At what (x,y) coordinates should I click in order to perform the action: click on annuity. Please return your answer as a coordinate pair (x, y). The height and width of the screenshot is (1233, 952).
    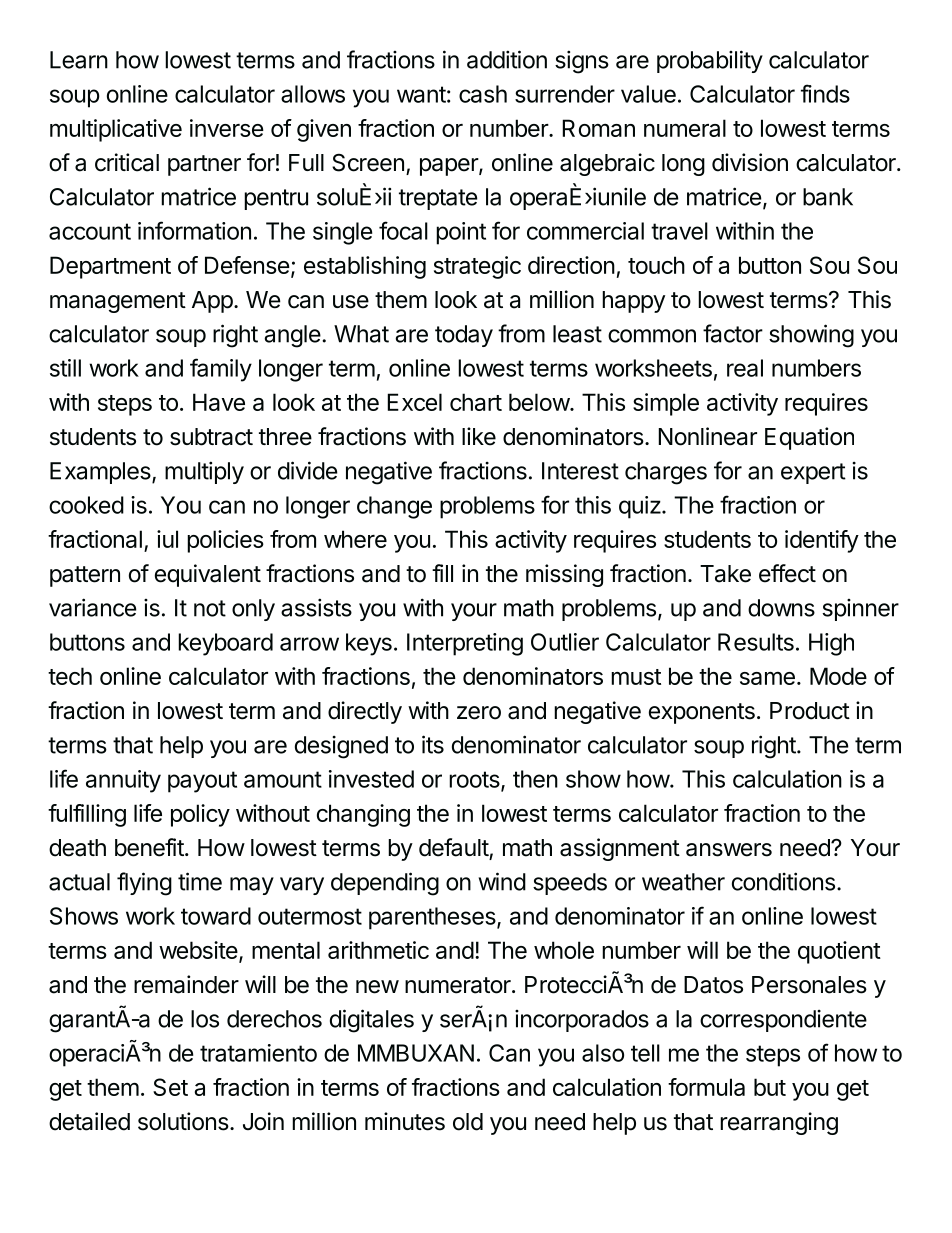
    Looking at the image, I should click on (123, 781).
